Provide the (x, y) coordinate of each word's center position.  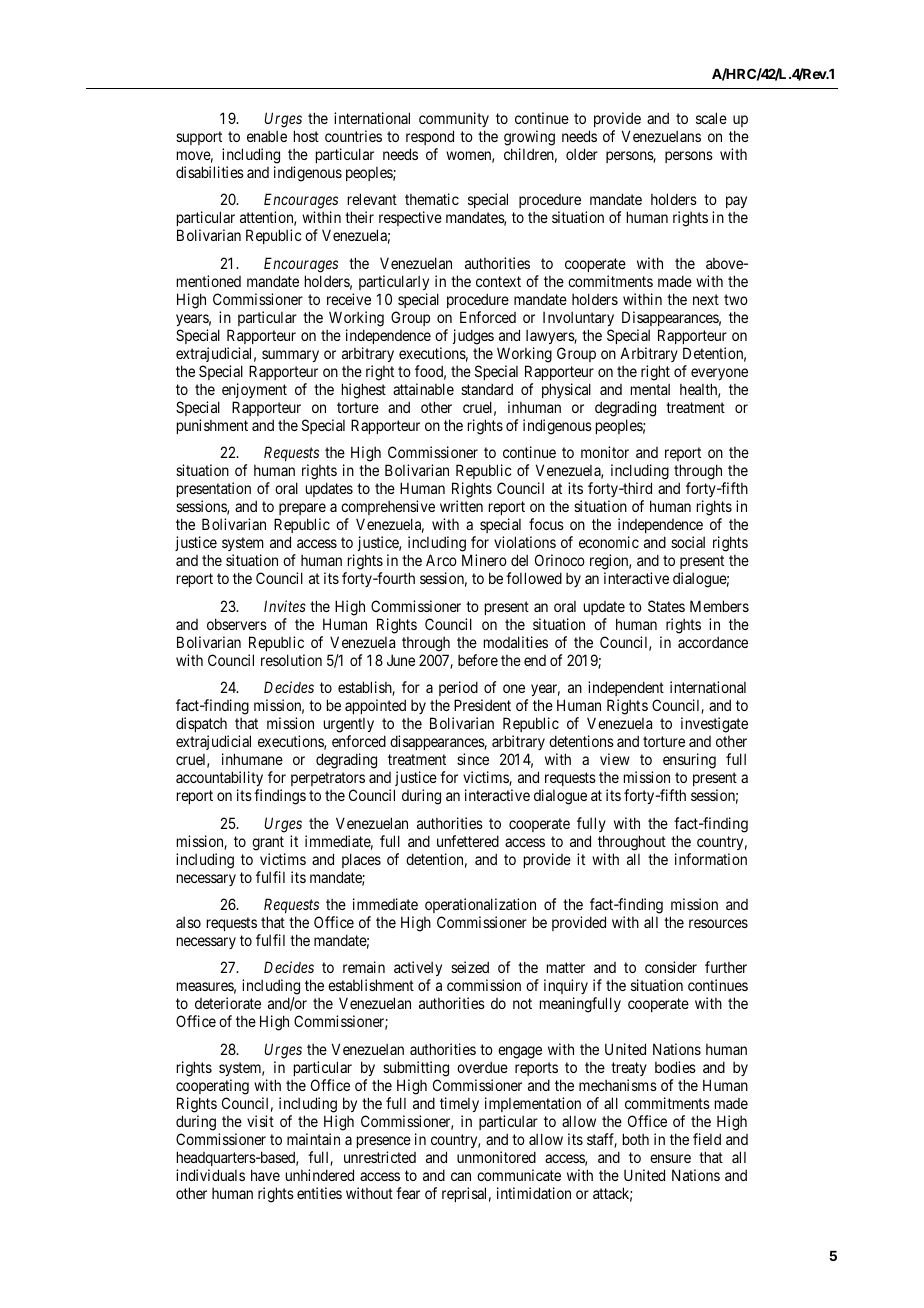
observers (237, 624)
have (265, 1175)
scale (711, 118)
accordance (713, 642)
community (454, 119)
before (478, 660)
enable (267, 136)
